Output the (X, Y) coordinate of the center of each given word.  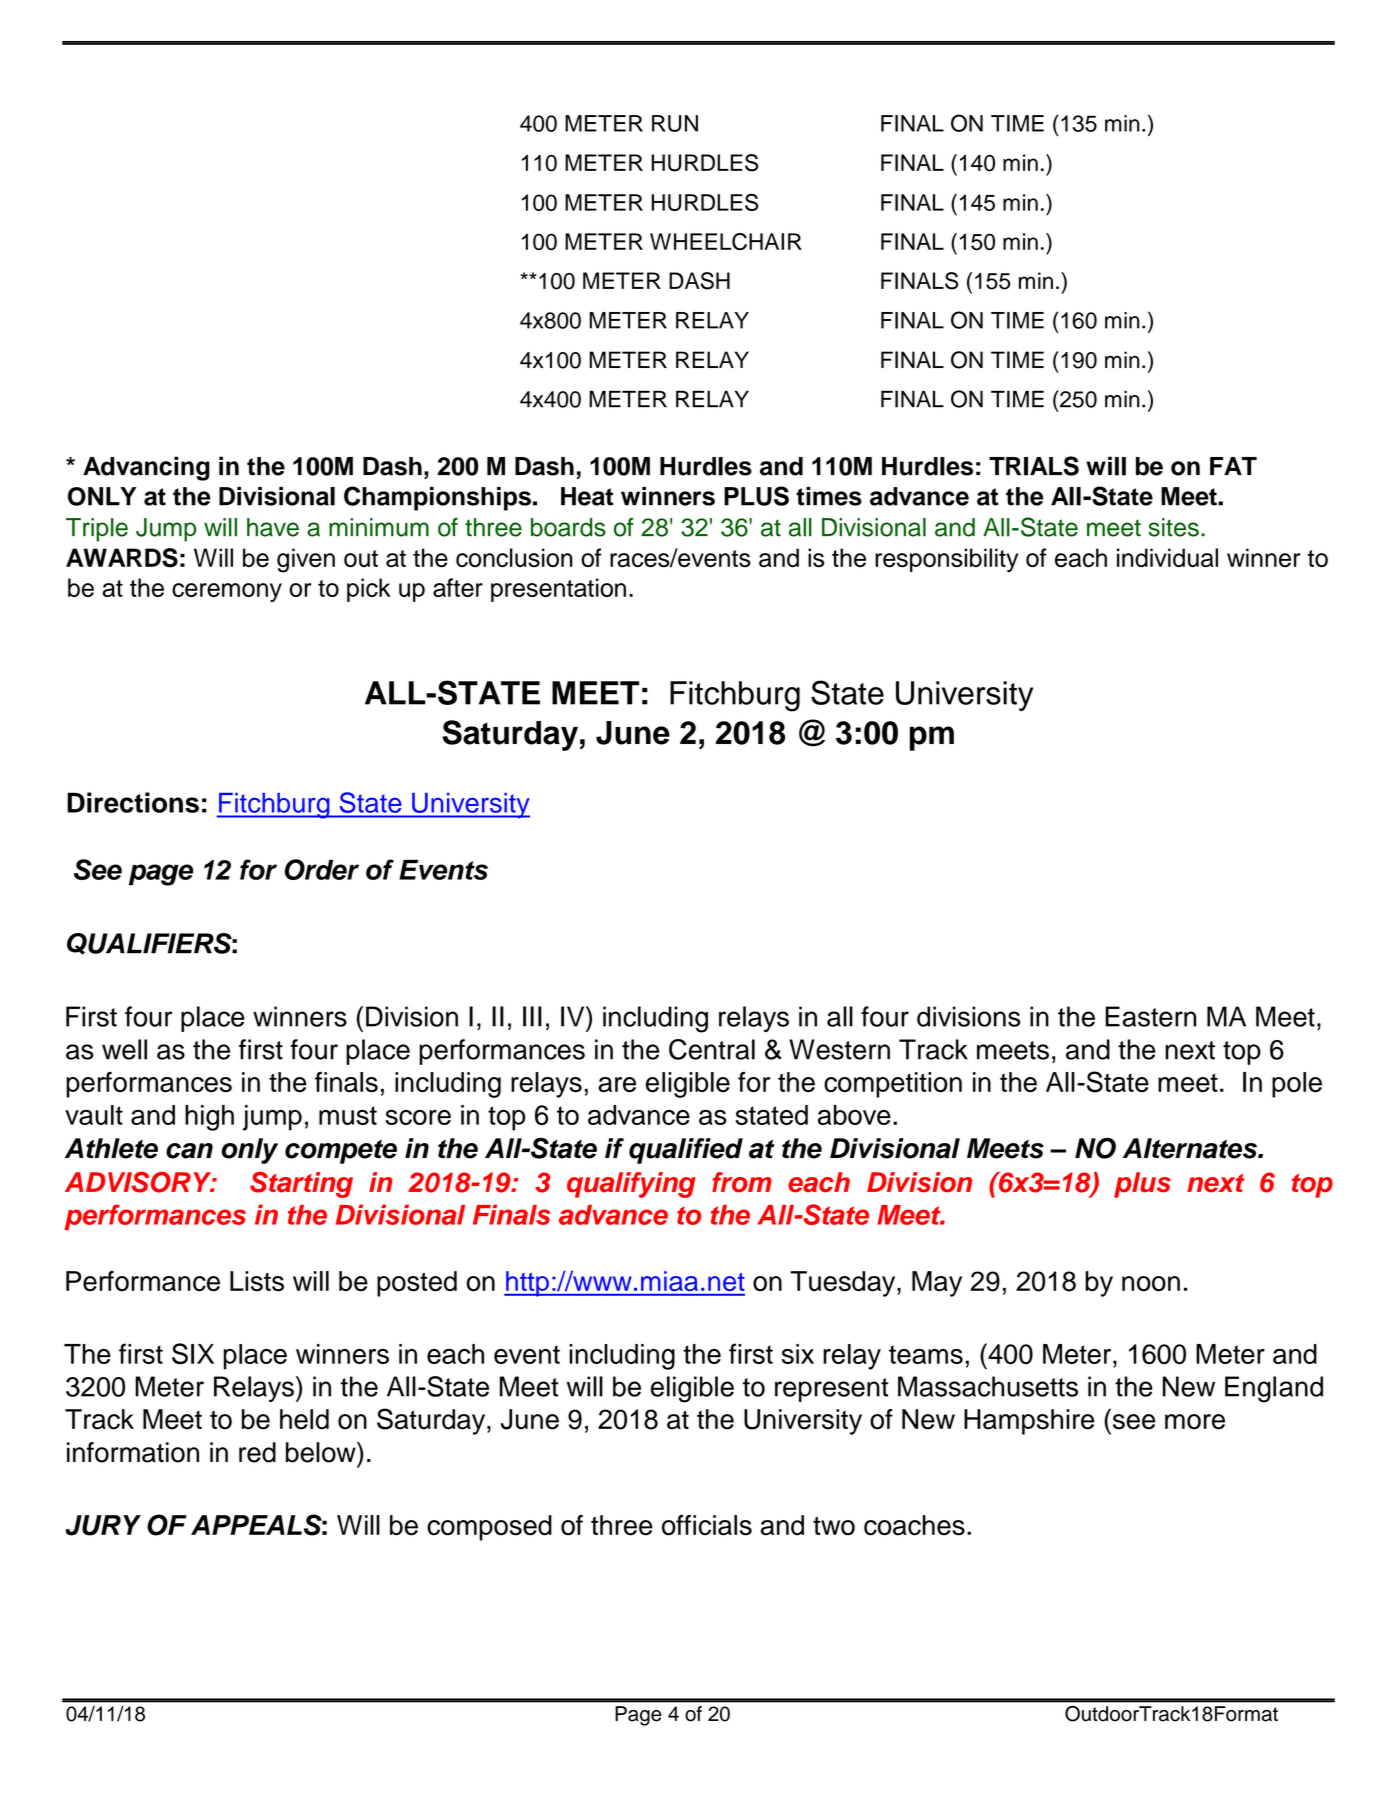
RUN (675, 123)
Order (322, 869)
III (532, 1016)
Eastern (1150, 1016)
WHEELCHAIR (726, 241)
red (257, 1452)
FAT (1233, 466)
